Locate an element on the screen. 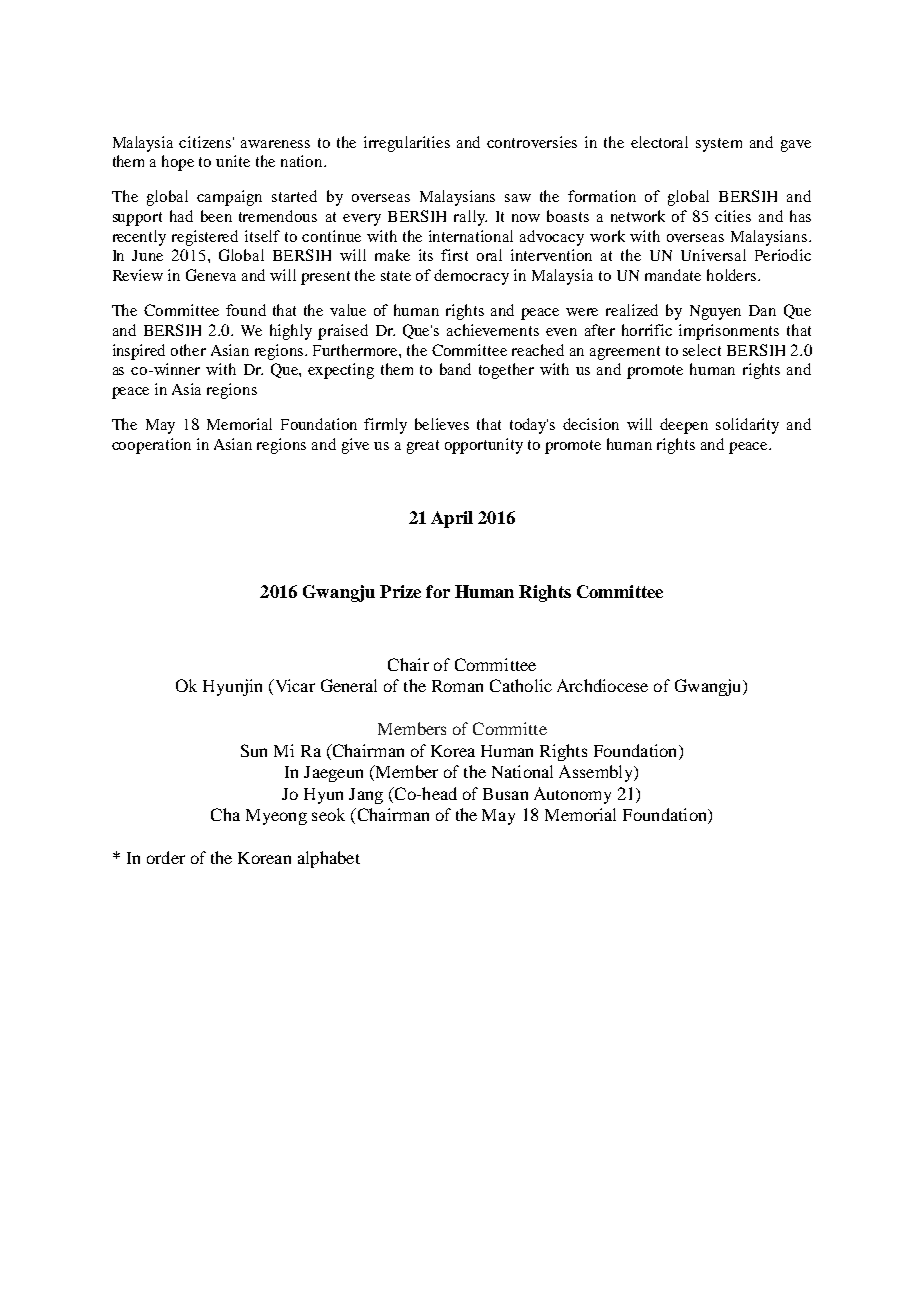 The width and height of the screenshot is (924, 1308). Autonomy is located at coordinates (572, 795).
